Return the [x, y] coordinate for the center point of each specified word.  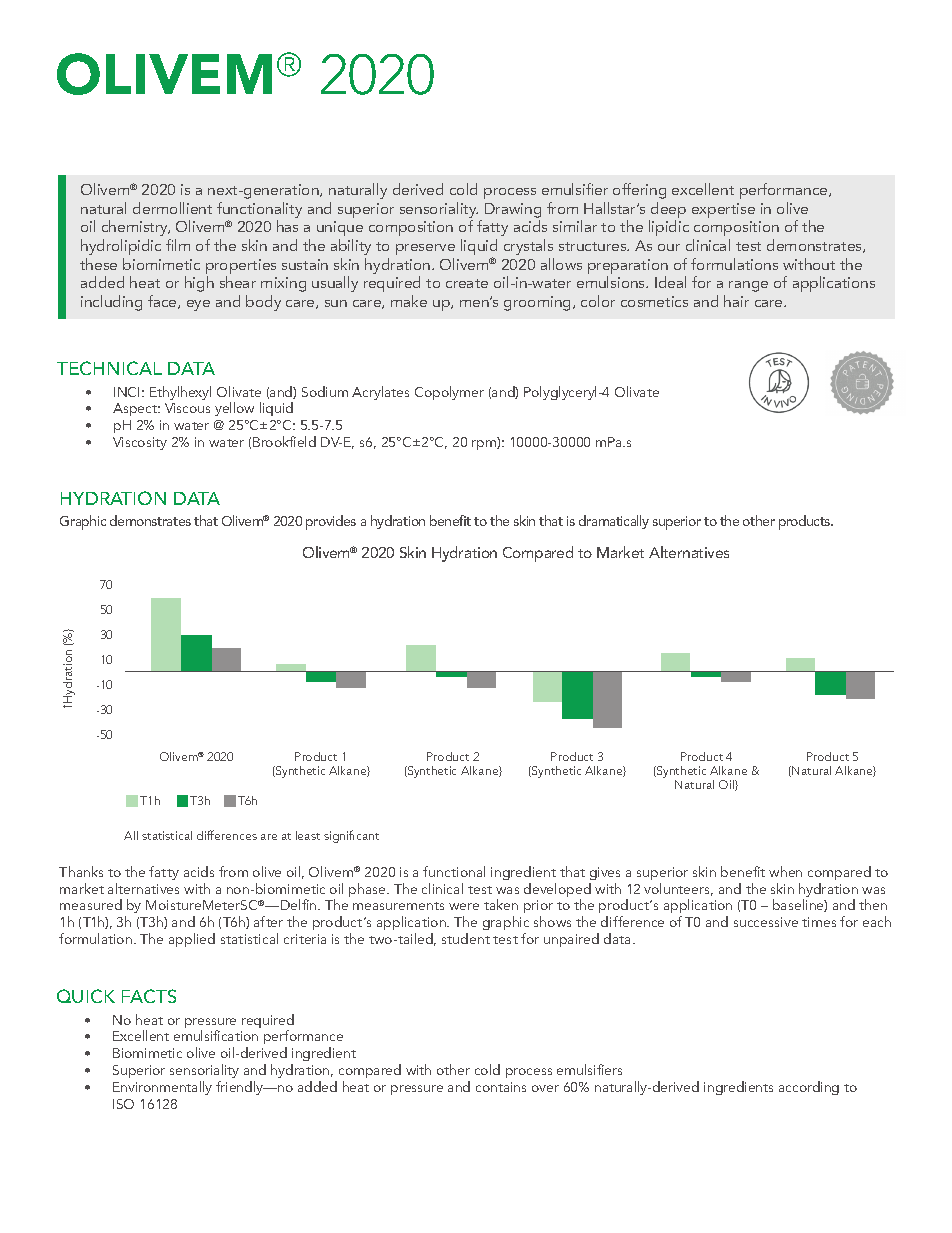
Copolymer [449, 393]
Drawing [513, 210]
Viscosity [140, 443]
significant [351, 836]
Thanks [81, 871]
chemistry [136, 228]
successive [766, 922]
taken [501, 904]
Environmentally [162, 1088]
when [785, 871]
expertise [723, 210]
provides [331, 522]
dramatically [614, 522]
